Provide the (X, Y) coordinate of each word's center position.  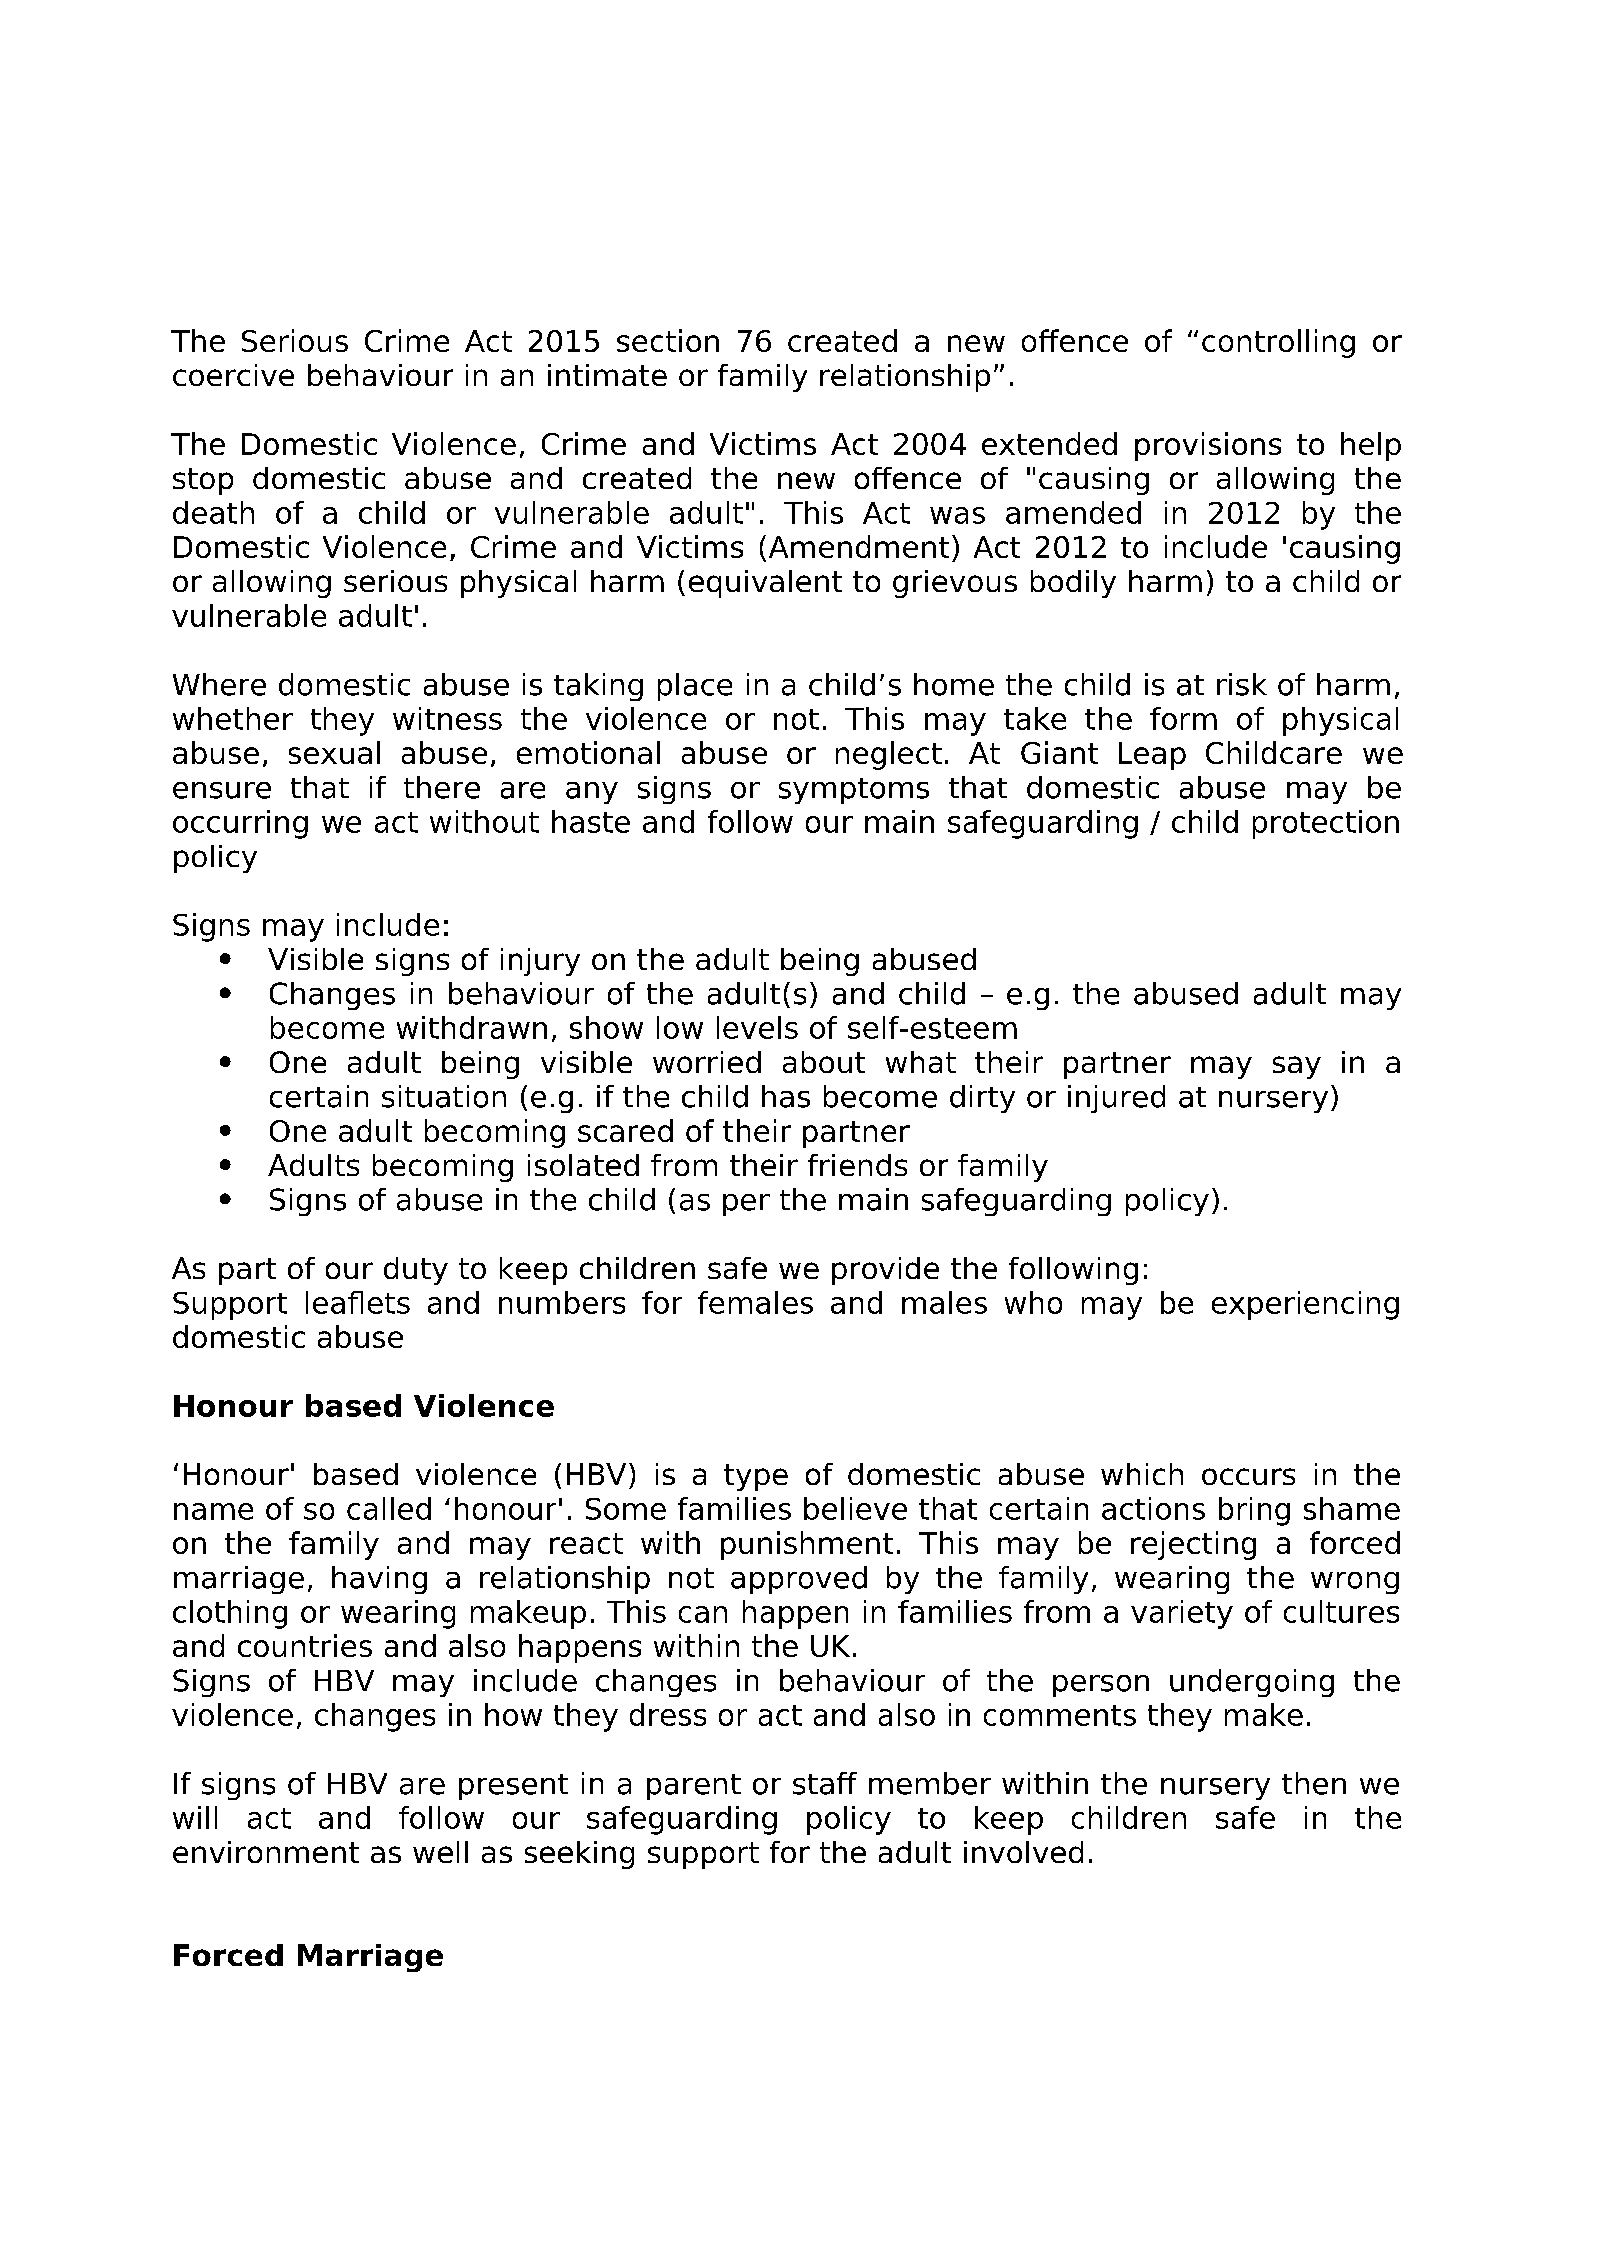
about (824, 1062)
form (1183, 718)
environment (266, 1852)
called (389, 1508)
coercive (233, 375)
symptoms (854, 791)
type (756, 1477)
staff (825, 1783)
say (1297, 1067)
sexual (334, 752)
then (1314, 1783)
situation (444, 1096)
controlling (1278, 343)
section (668, 340)
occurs (1248, 1476)
